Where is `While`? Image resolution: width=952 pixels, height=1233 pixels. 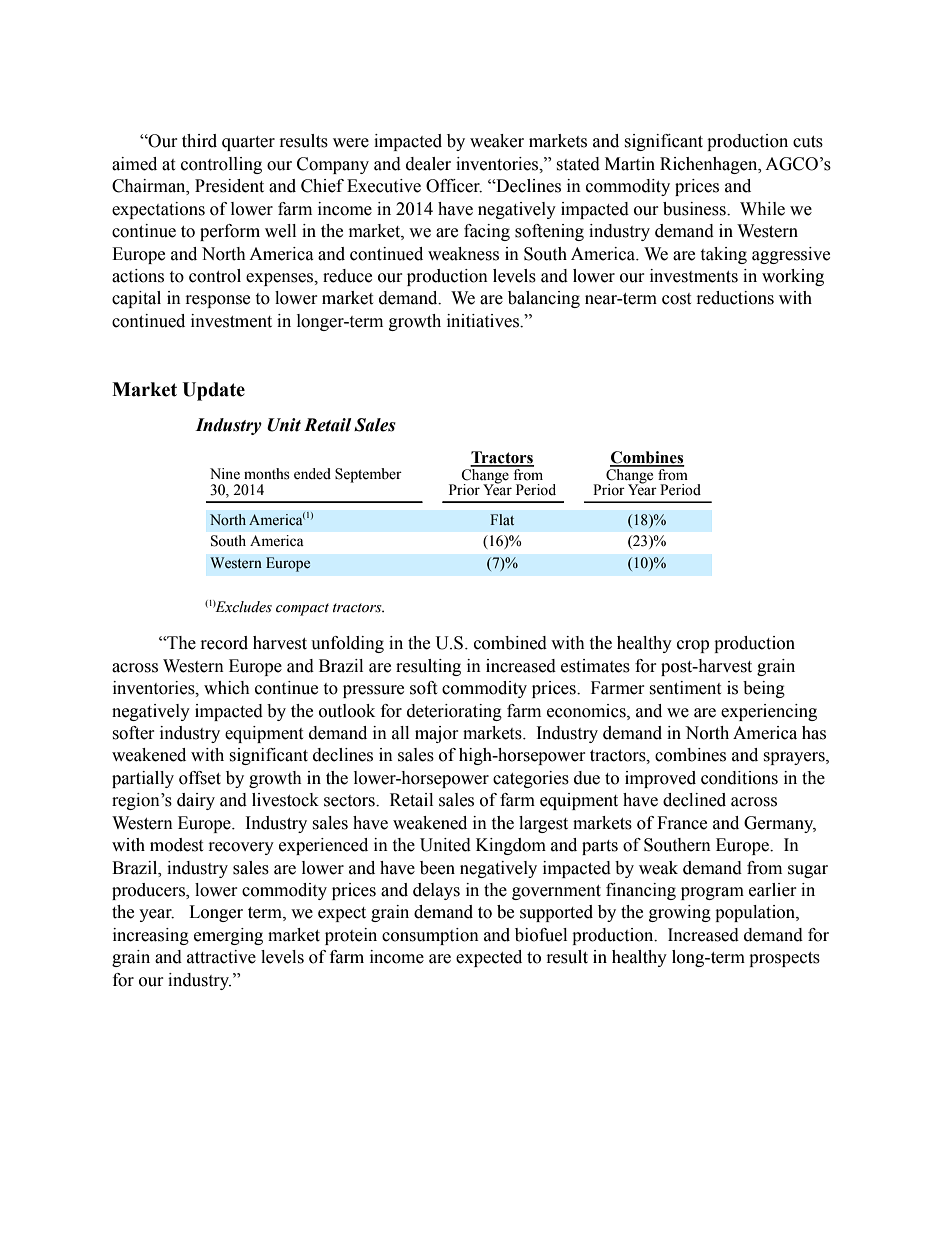 While is located at coordinates (762, 209).
